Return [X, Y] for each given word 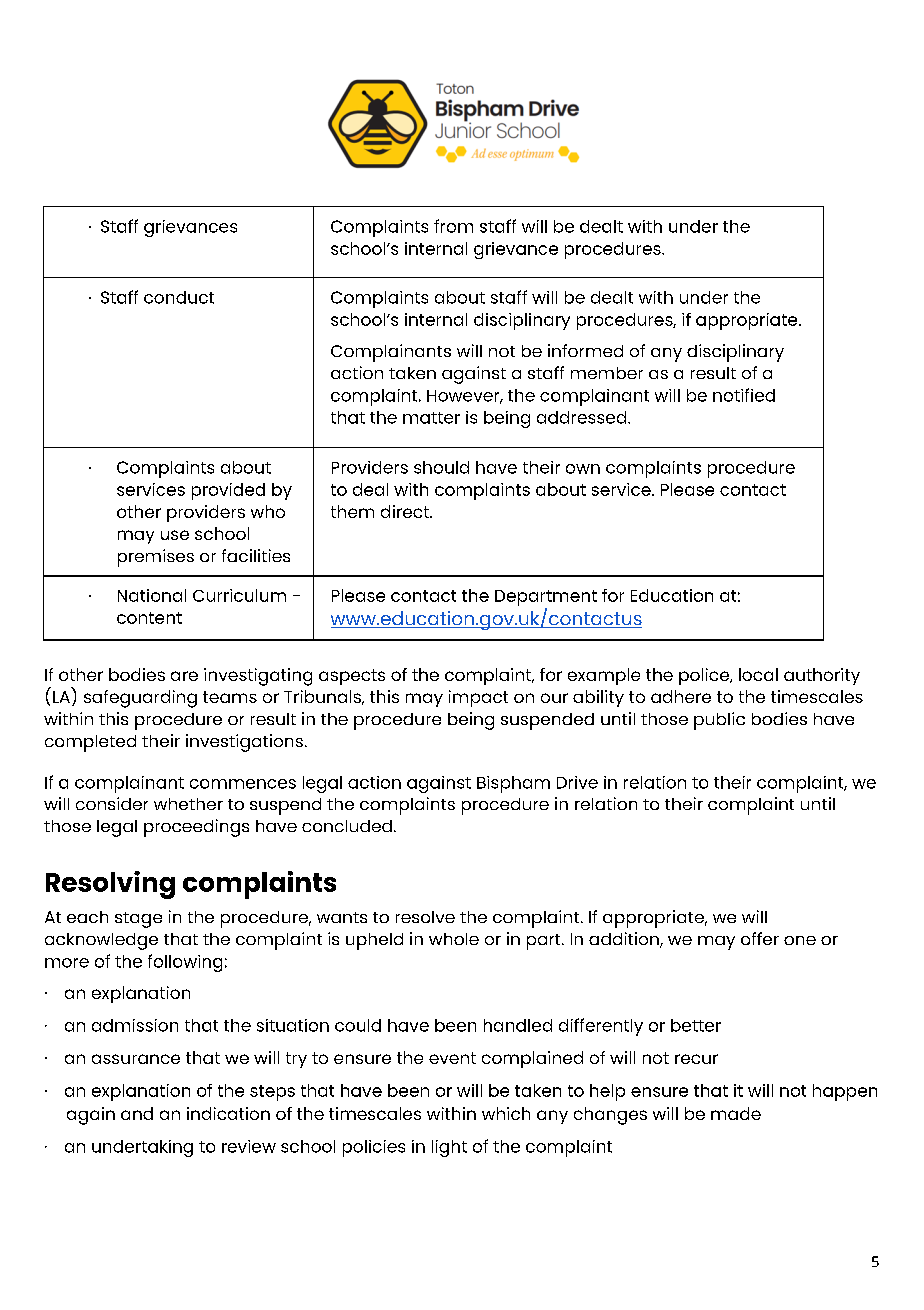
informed [585, 350]
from [453, 226]
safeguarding [140, 699]
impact [478, 698]
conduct [179, 297]
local [758, 674]
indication [228, 1113]
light [449, 1148]
